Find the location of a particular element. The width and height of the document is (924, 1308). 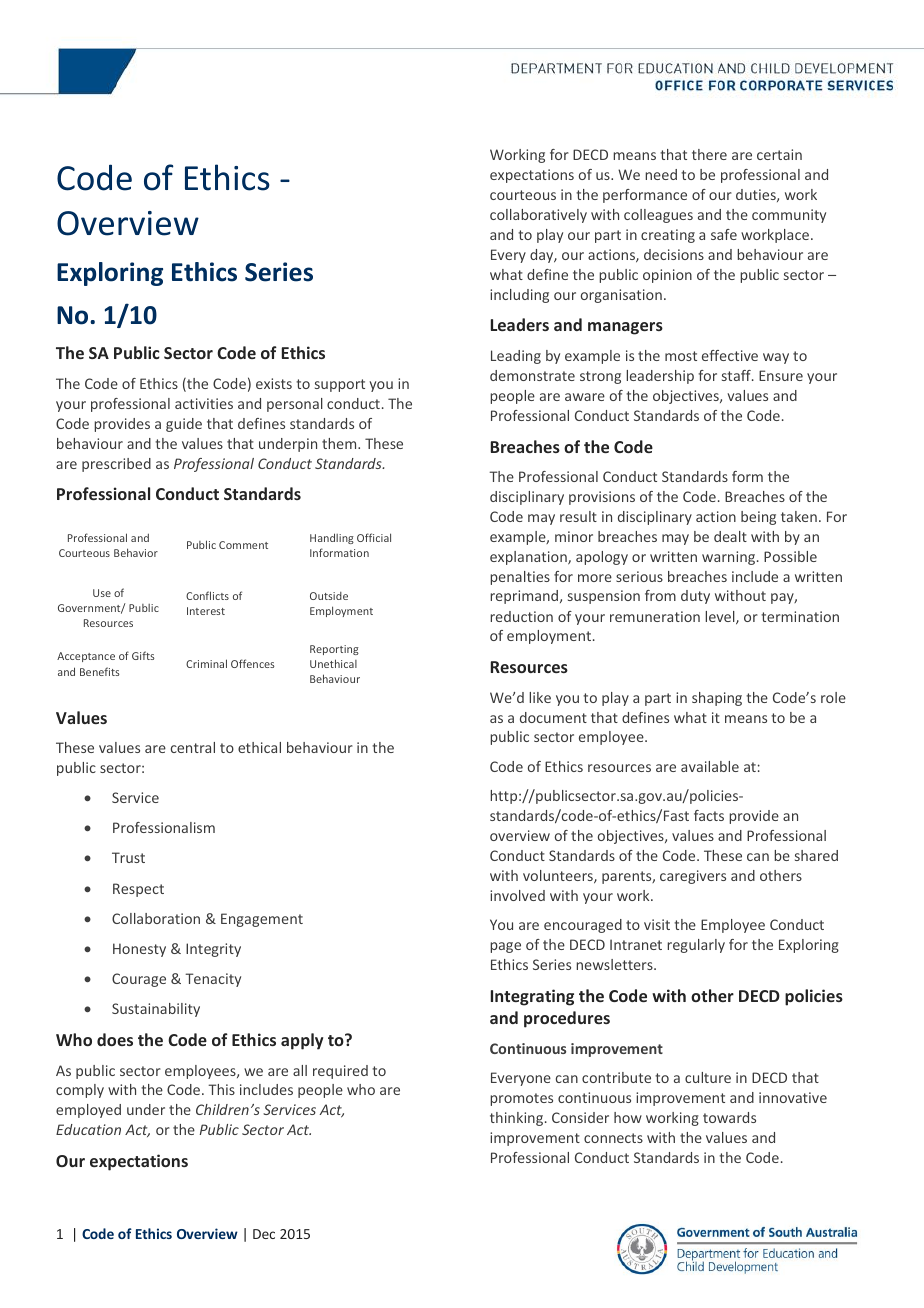

thinking is located at coordinates (518, 1119).
